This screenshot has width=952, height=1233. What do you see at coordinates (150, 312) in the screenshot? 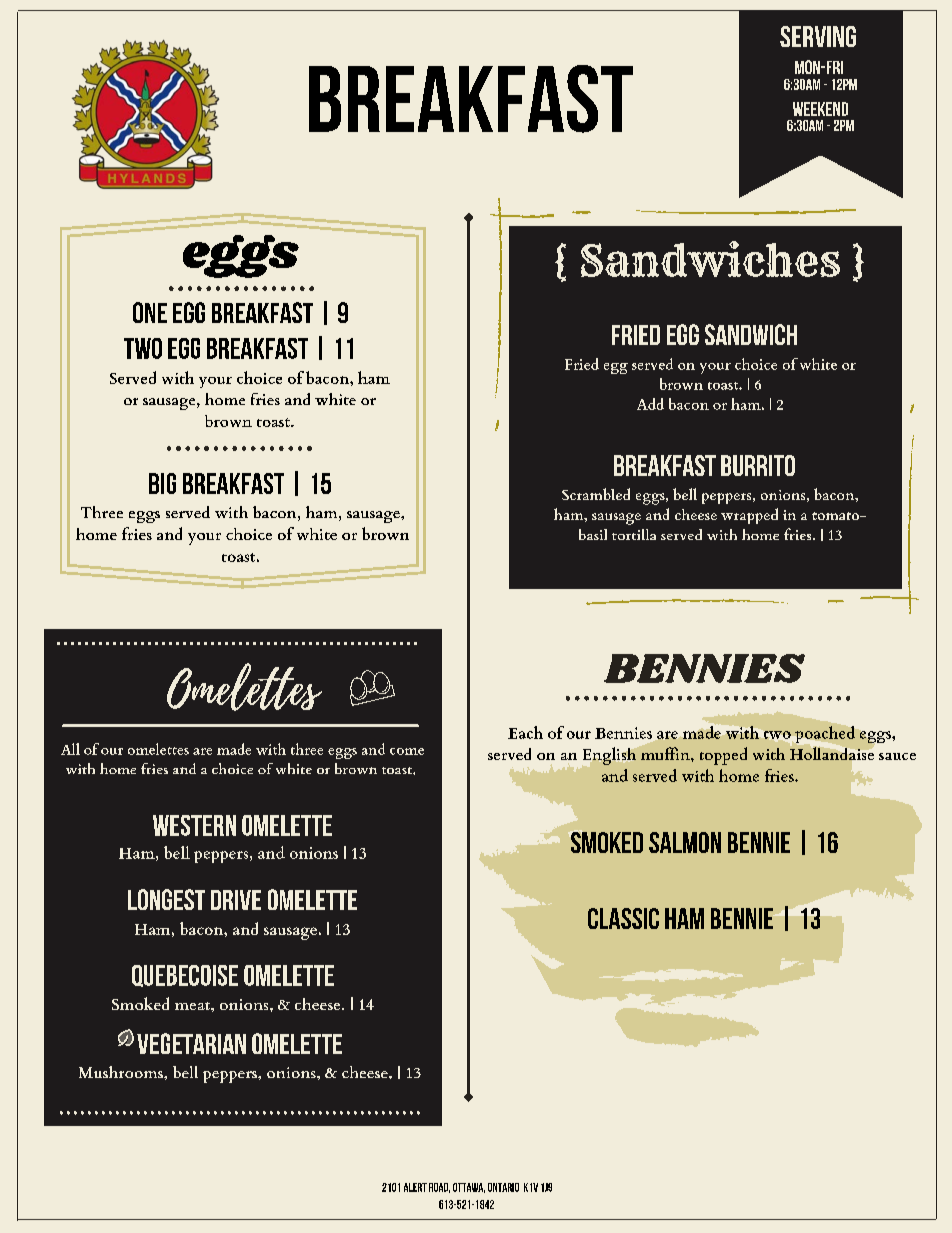
I see `One` at bounding box center [150, 312].
